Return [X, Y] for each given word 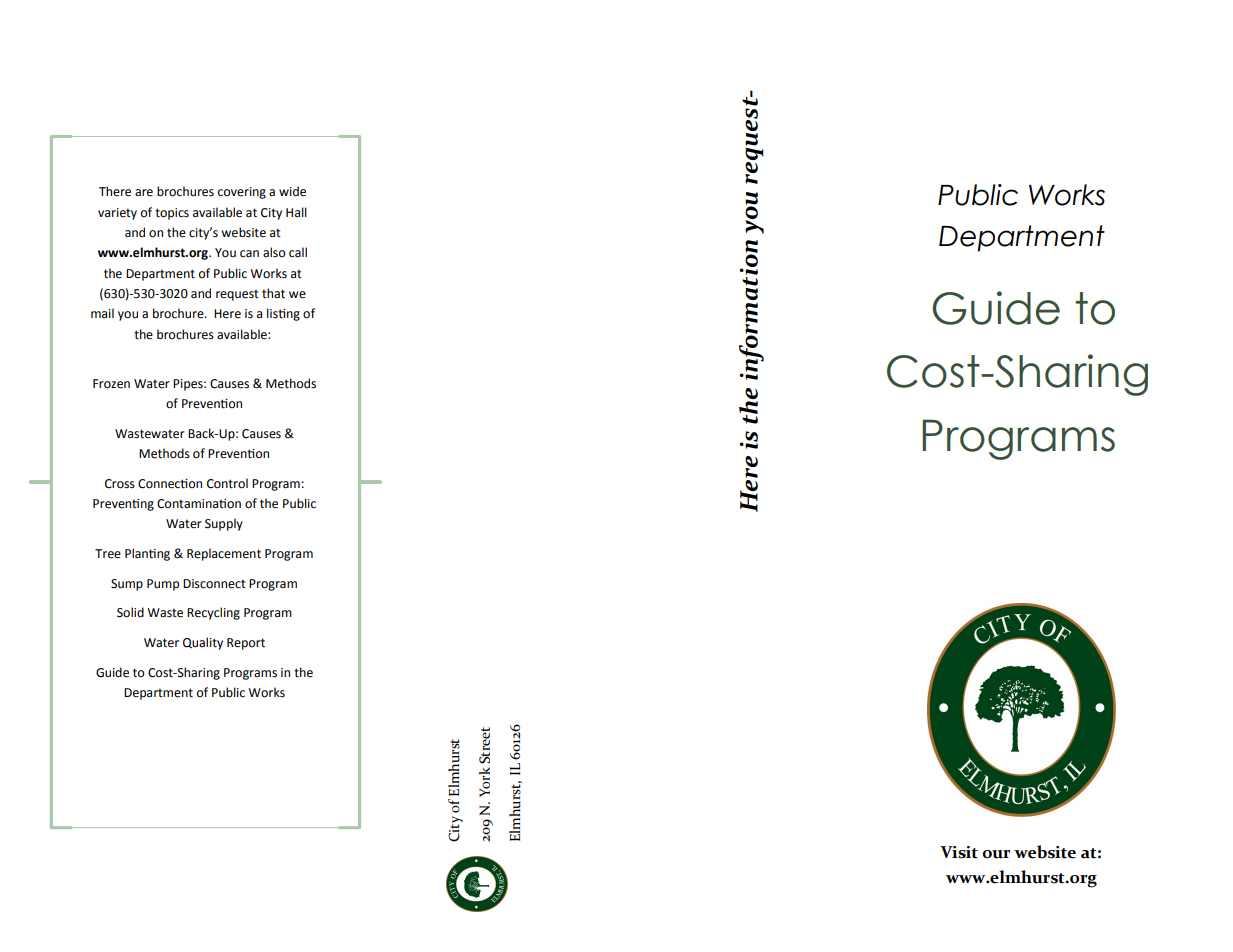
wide [292, 191]
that [273, 293]
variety [117, 214]
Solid [130, 612]
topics [172, 214]
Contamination [199, 504]
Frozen [111, 384]
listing [283, 314]
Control [227, 483]
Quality [203, 643]
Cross [120, 484]
